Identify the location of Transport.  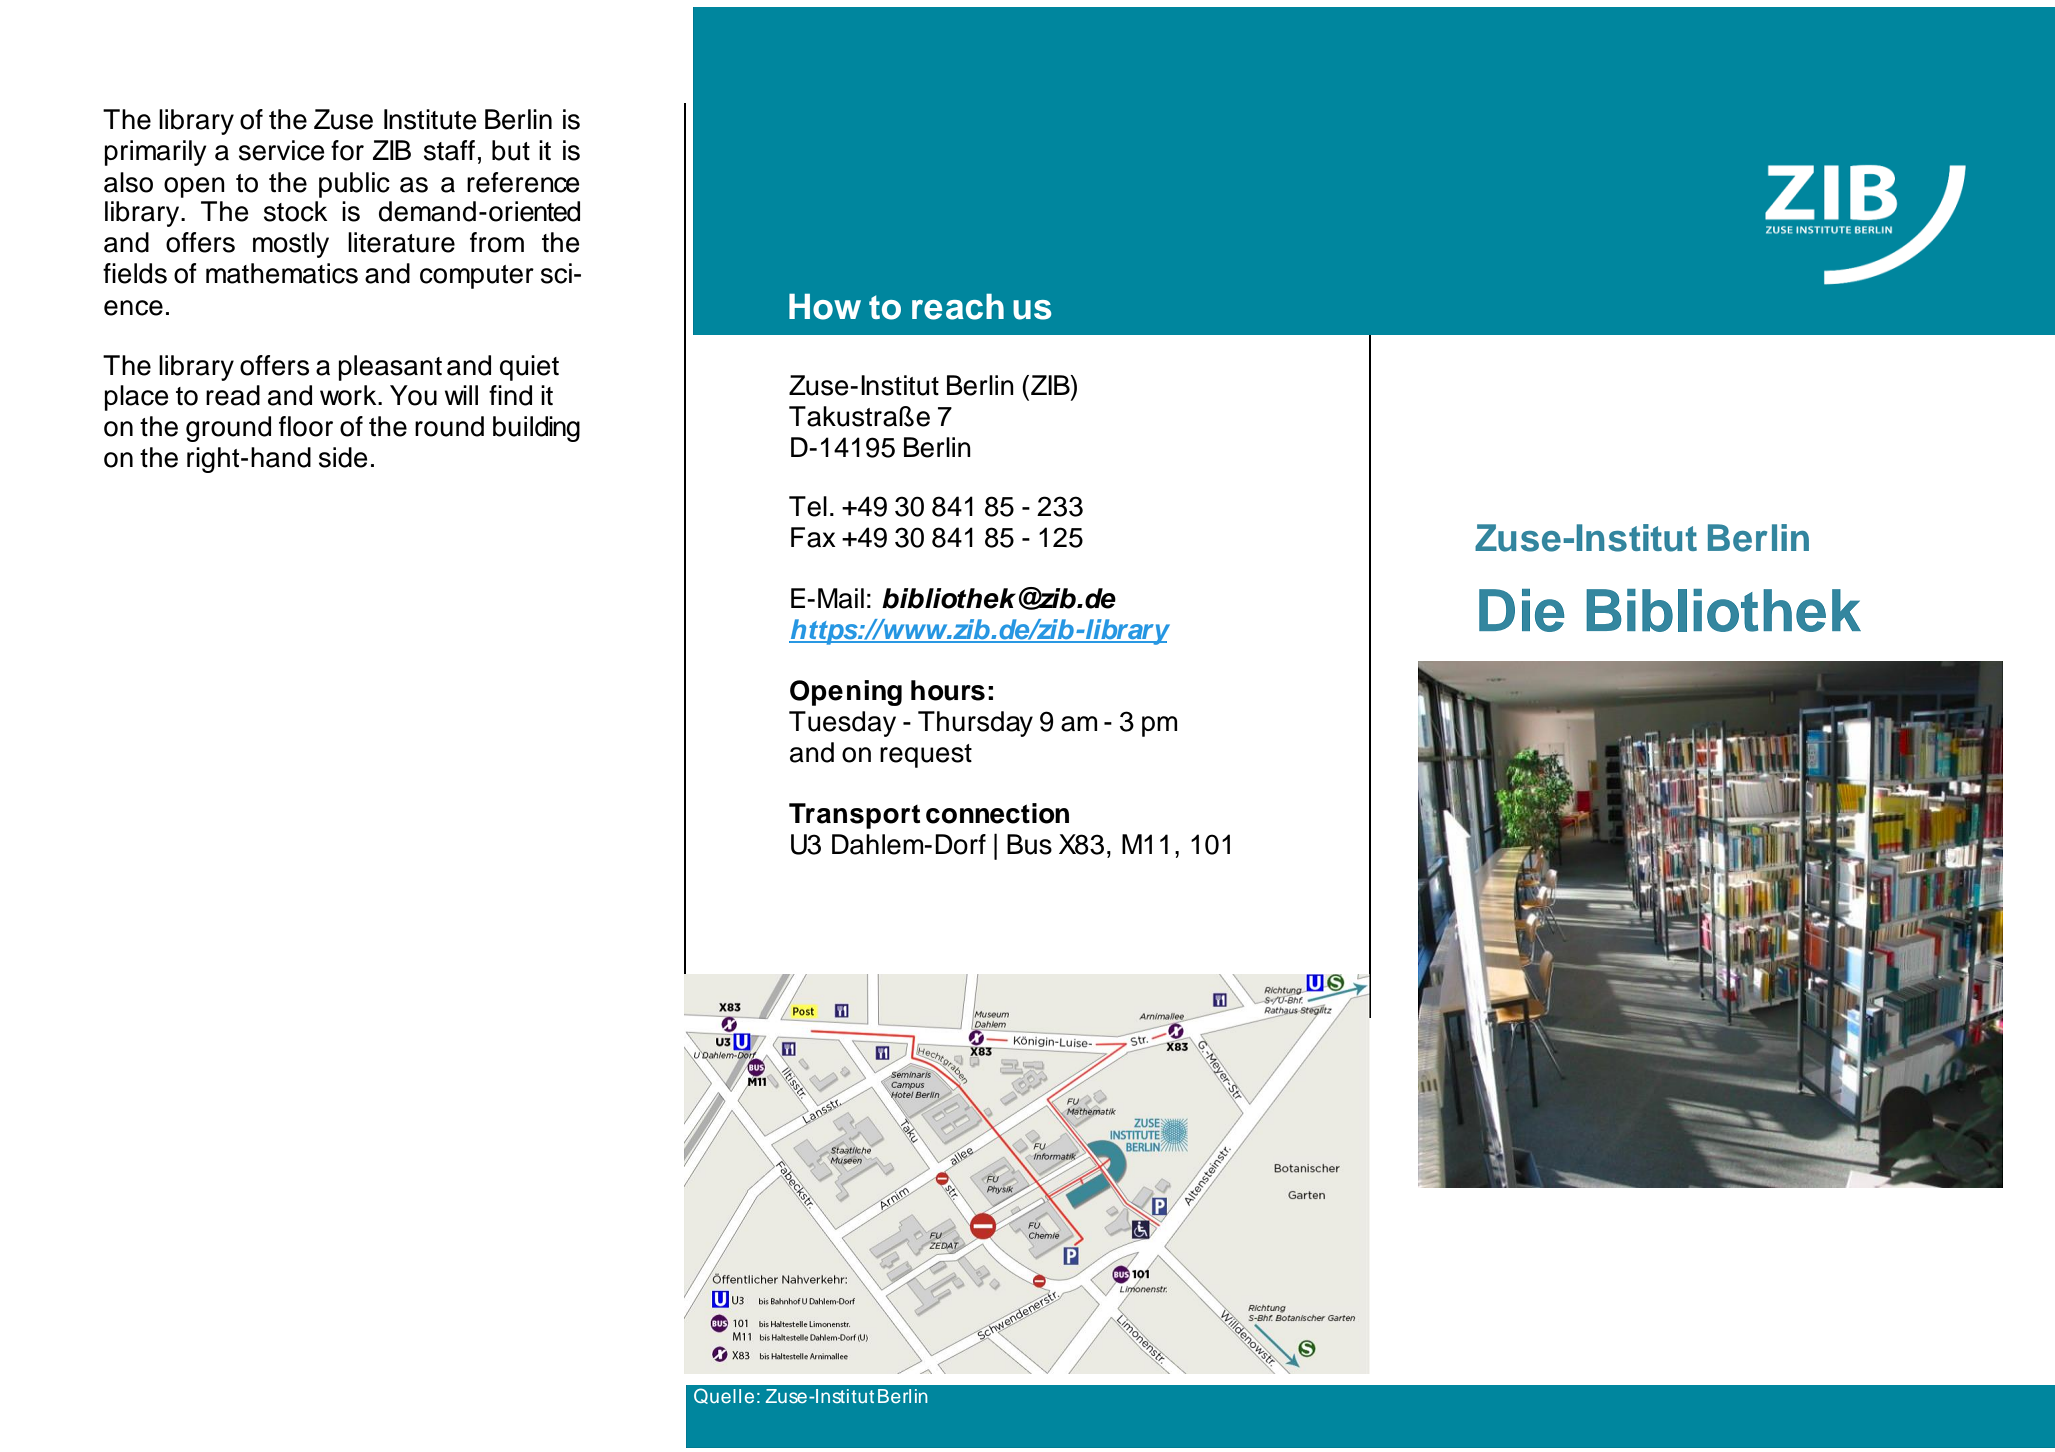
(854, 816).
